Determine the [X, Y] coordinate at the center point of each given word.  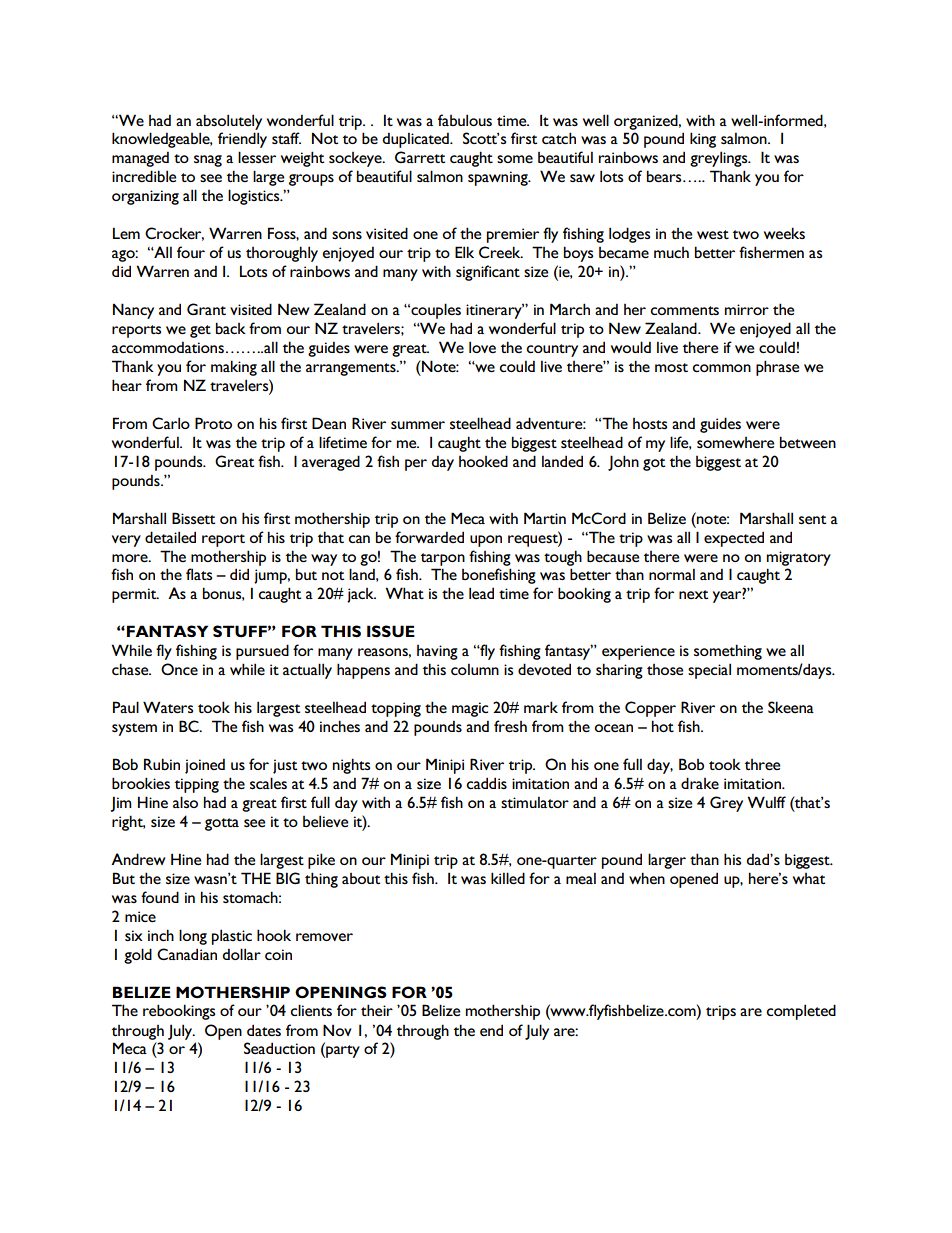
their [377, 1010]
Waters [168, 707]
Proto [213, 423]
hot [663, 726]
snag [208, 161]
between [808, 442]
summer [418, 425]
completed [801, 1012]
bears [665, 176]
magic [470, 709]
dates [264, 1030]
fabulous [465, 120]
